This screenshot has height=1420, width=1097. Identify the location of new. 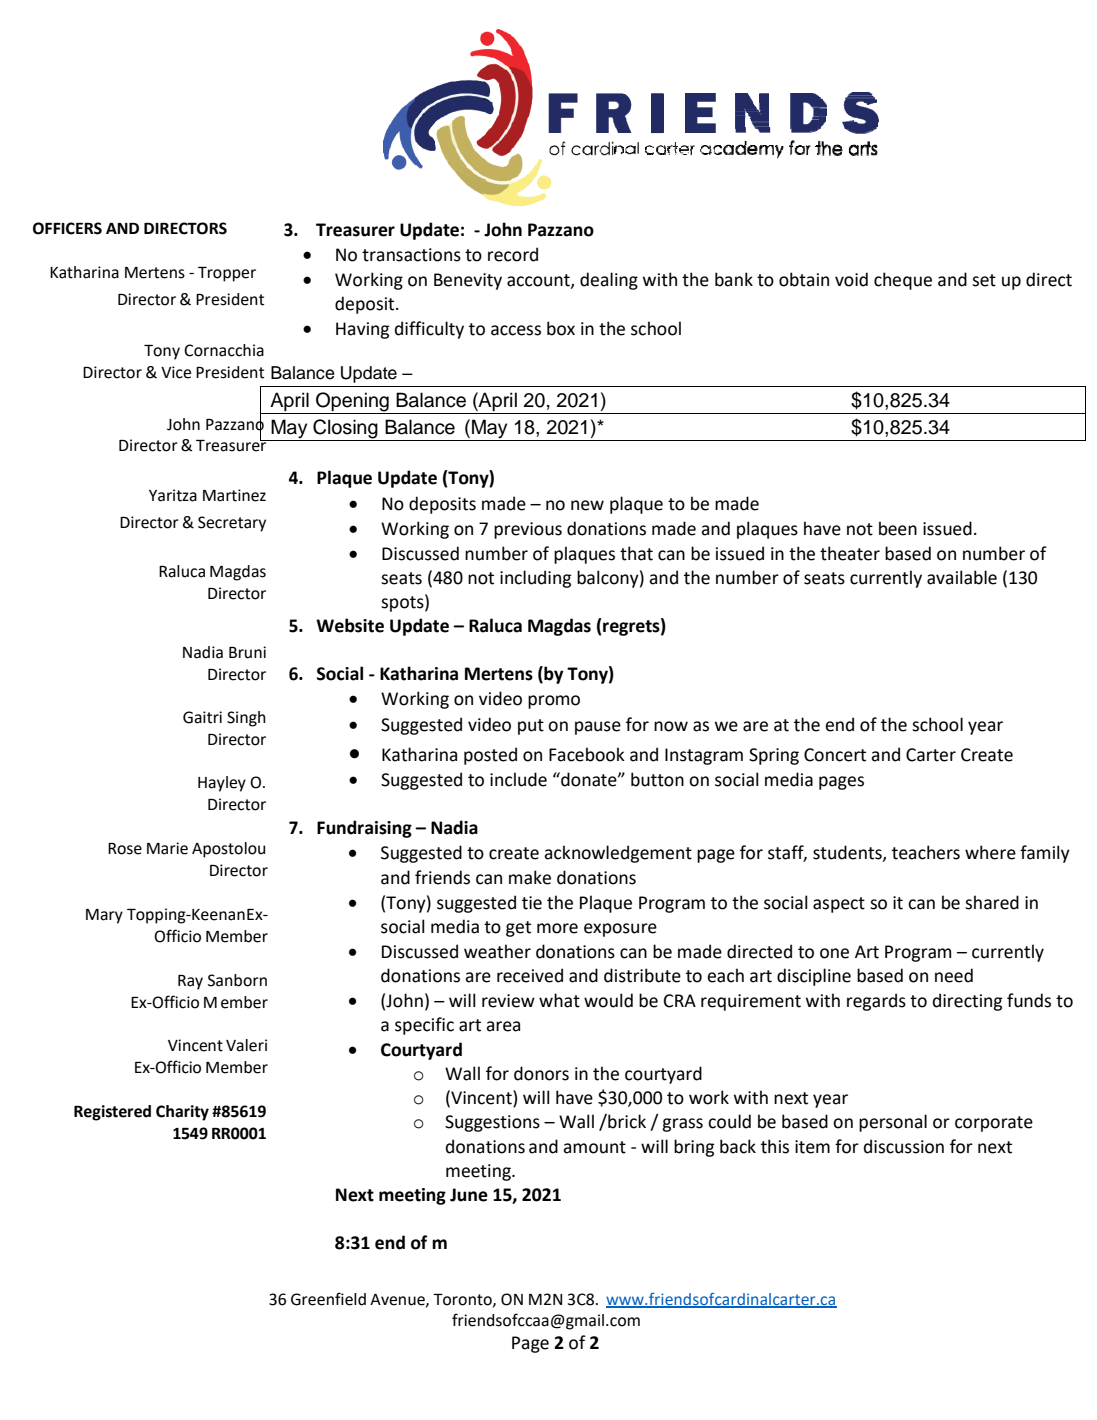
(587, 505).
